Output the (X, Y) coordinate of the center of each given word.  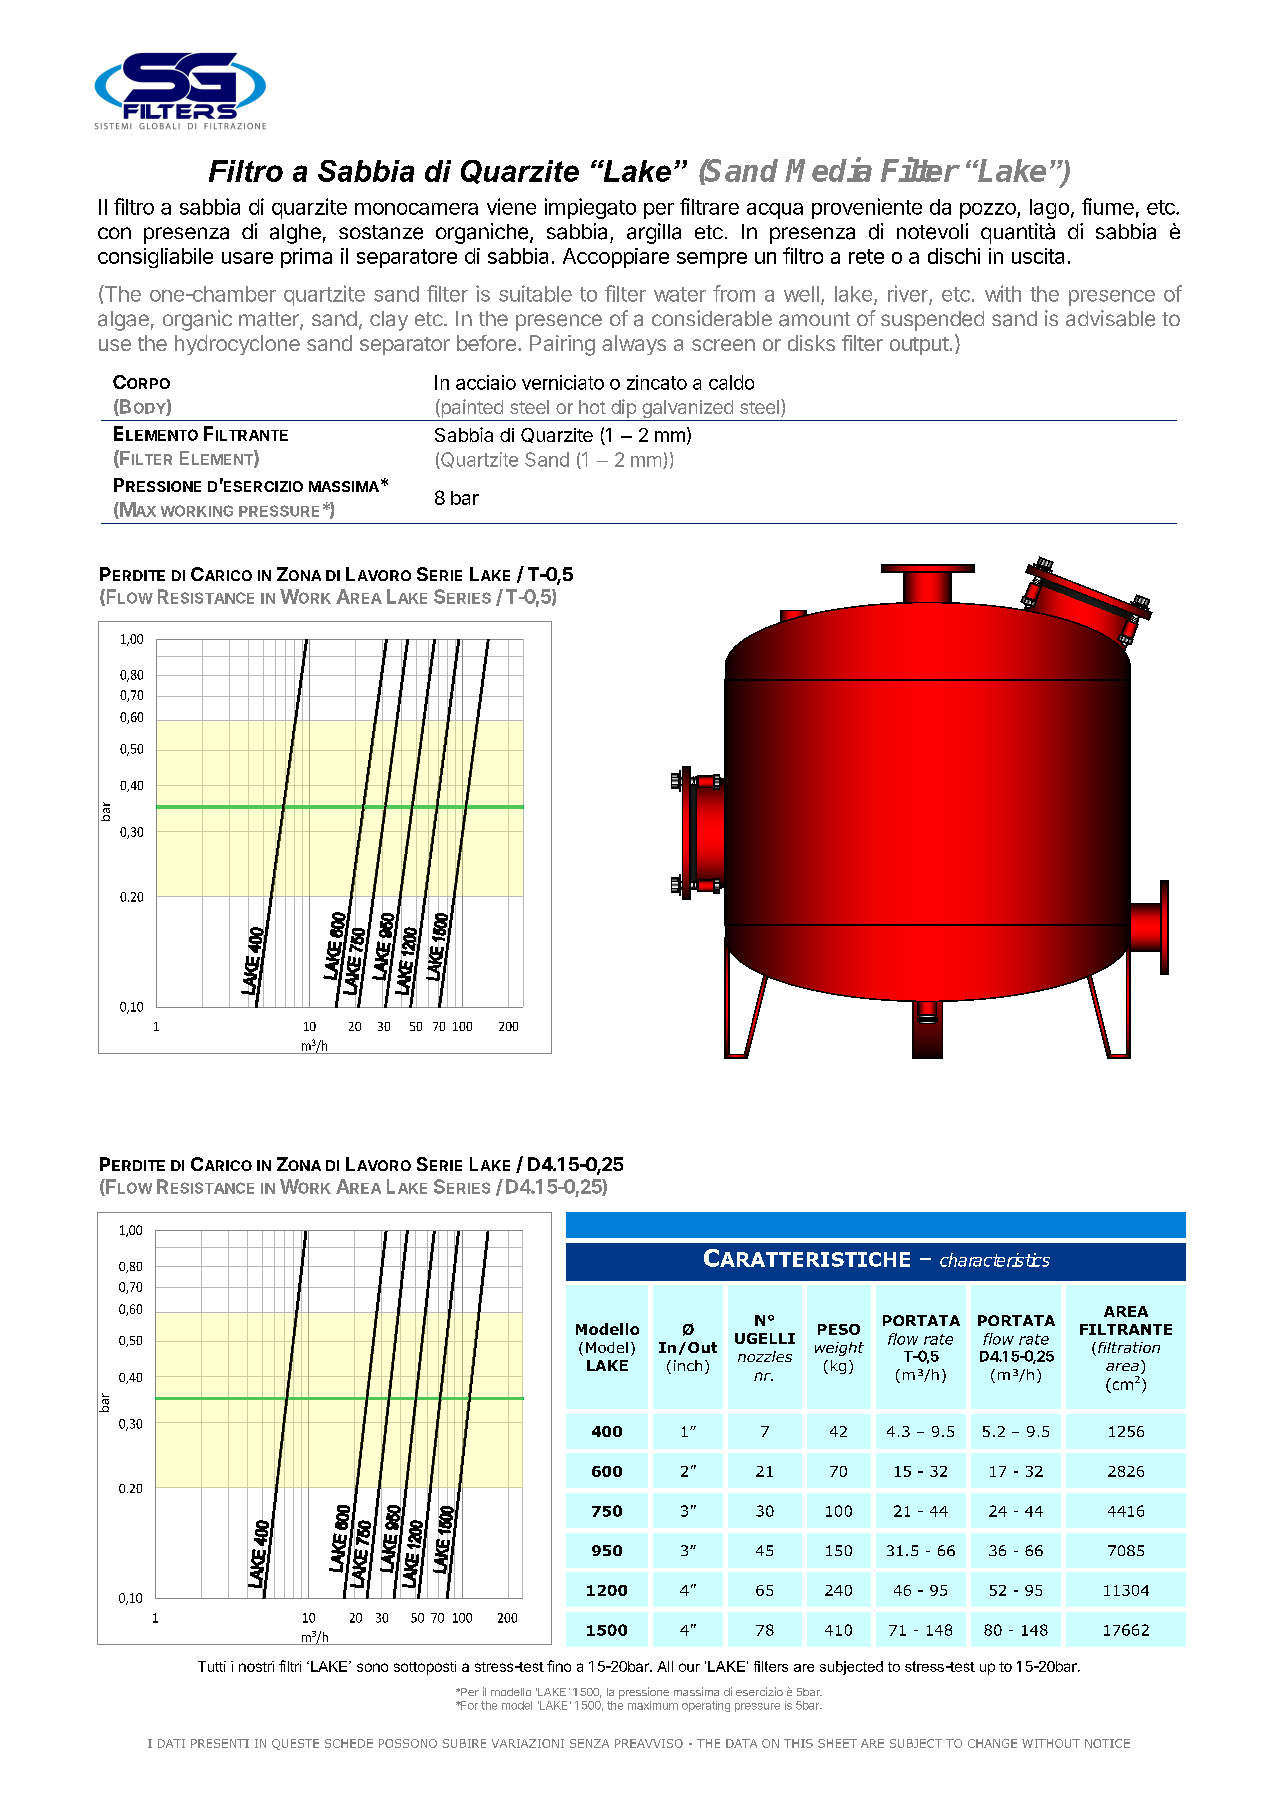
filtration (1129, 1347)
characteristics (995, 1260)
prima (306, 258)
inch (688, 1365)
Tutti (212, 1666)
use (115, 345)
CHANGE (992, 1743)
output (919, 346)
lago (1049, 209)
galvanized (687, 410)
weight (839, 1349)
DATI (171, 1743)
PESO (839, 1329)
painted (472, 410)
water (680, 294)
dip (623, 410)
